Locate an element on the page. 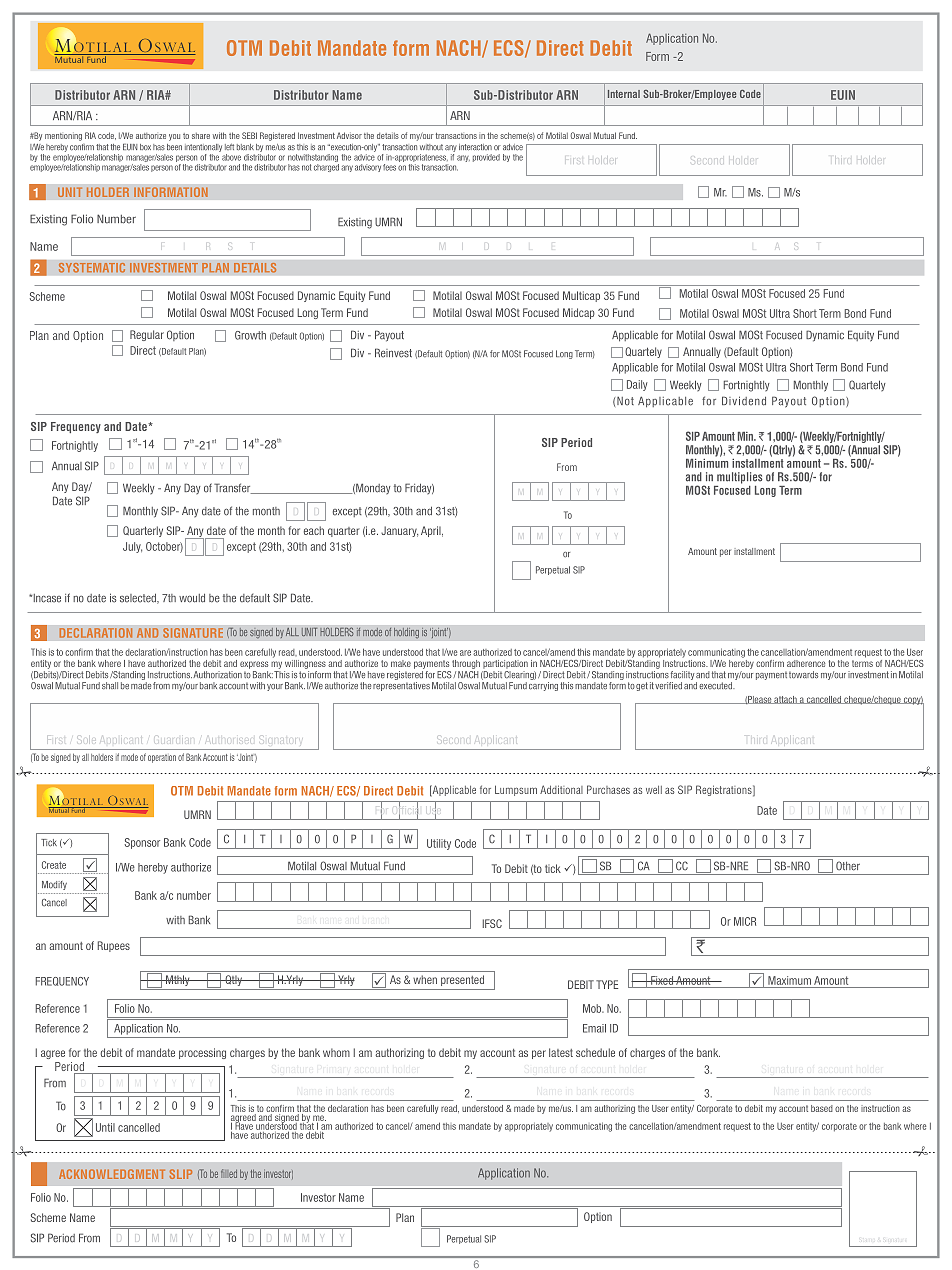 This image has width=952, height=1270. interaction is located at coordinates (475, 147).
